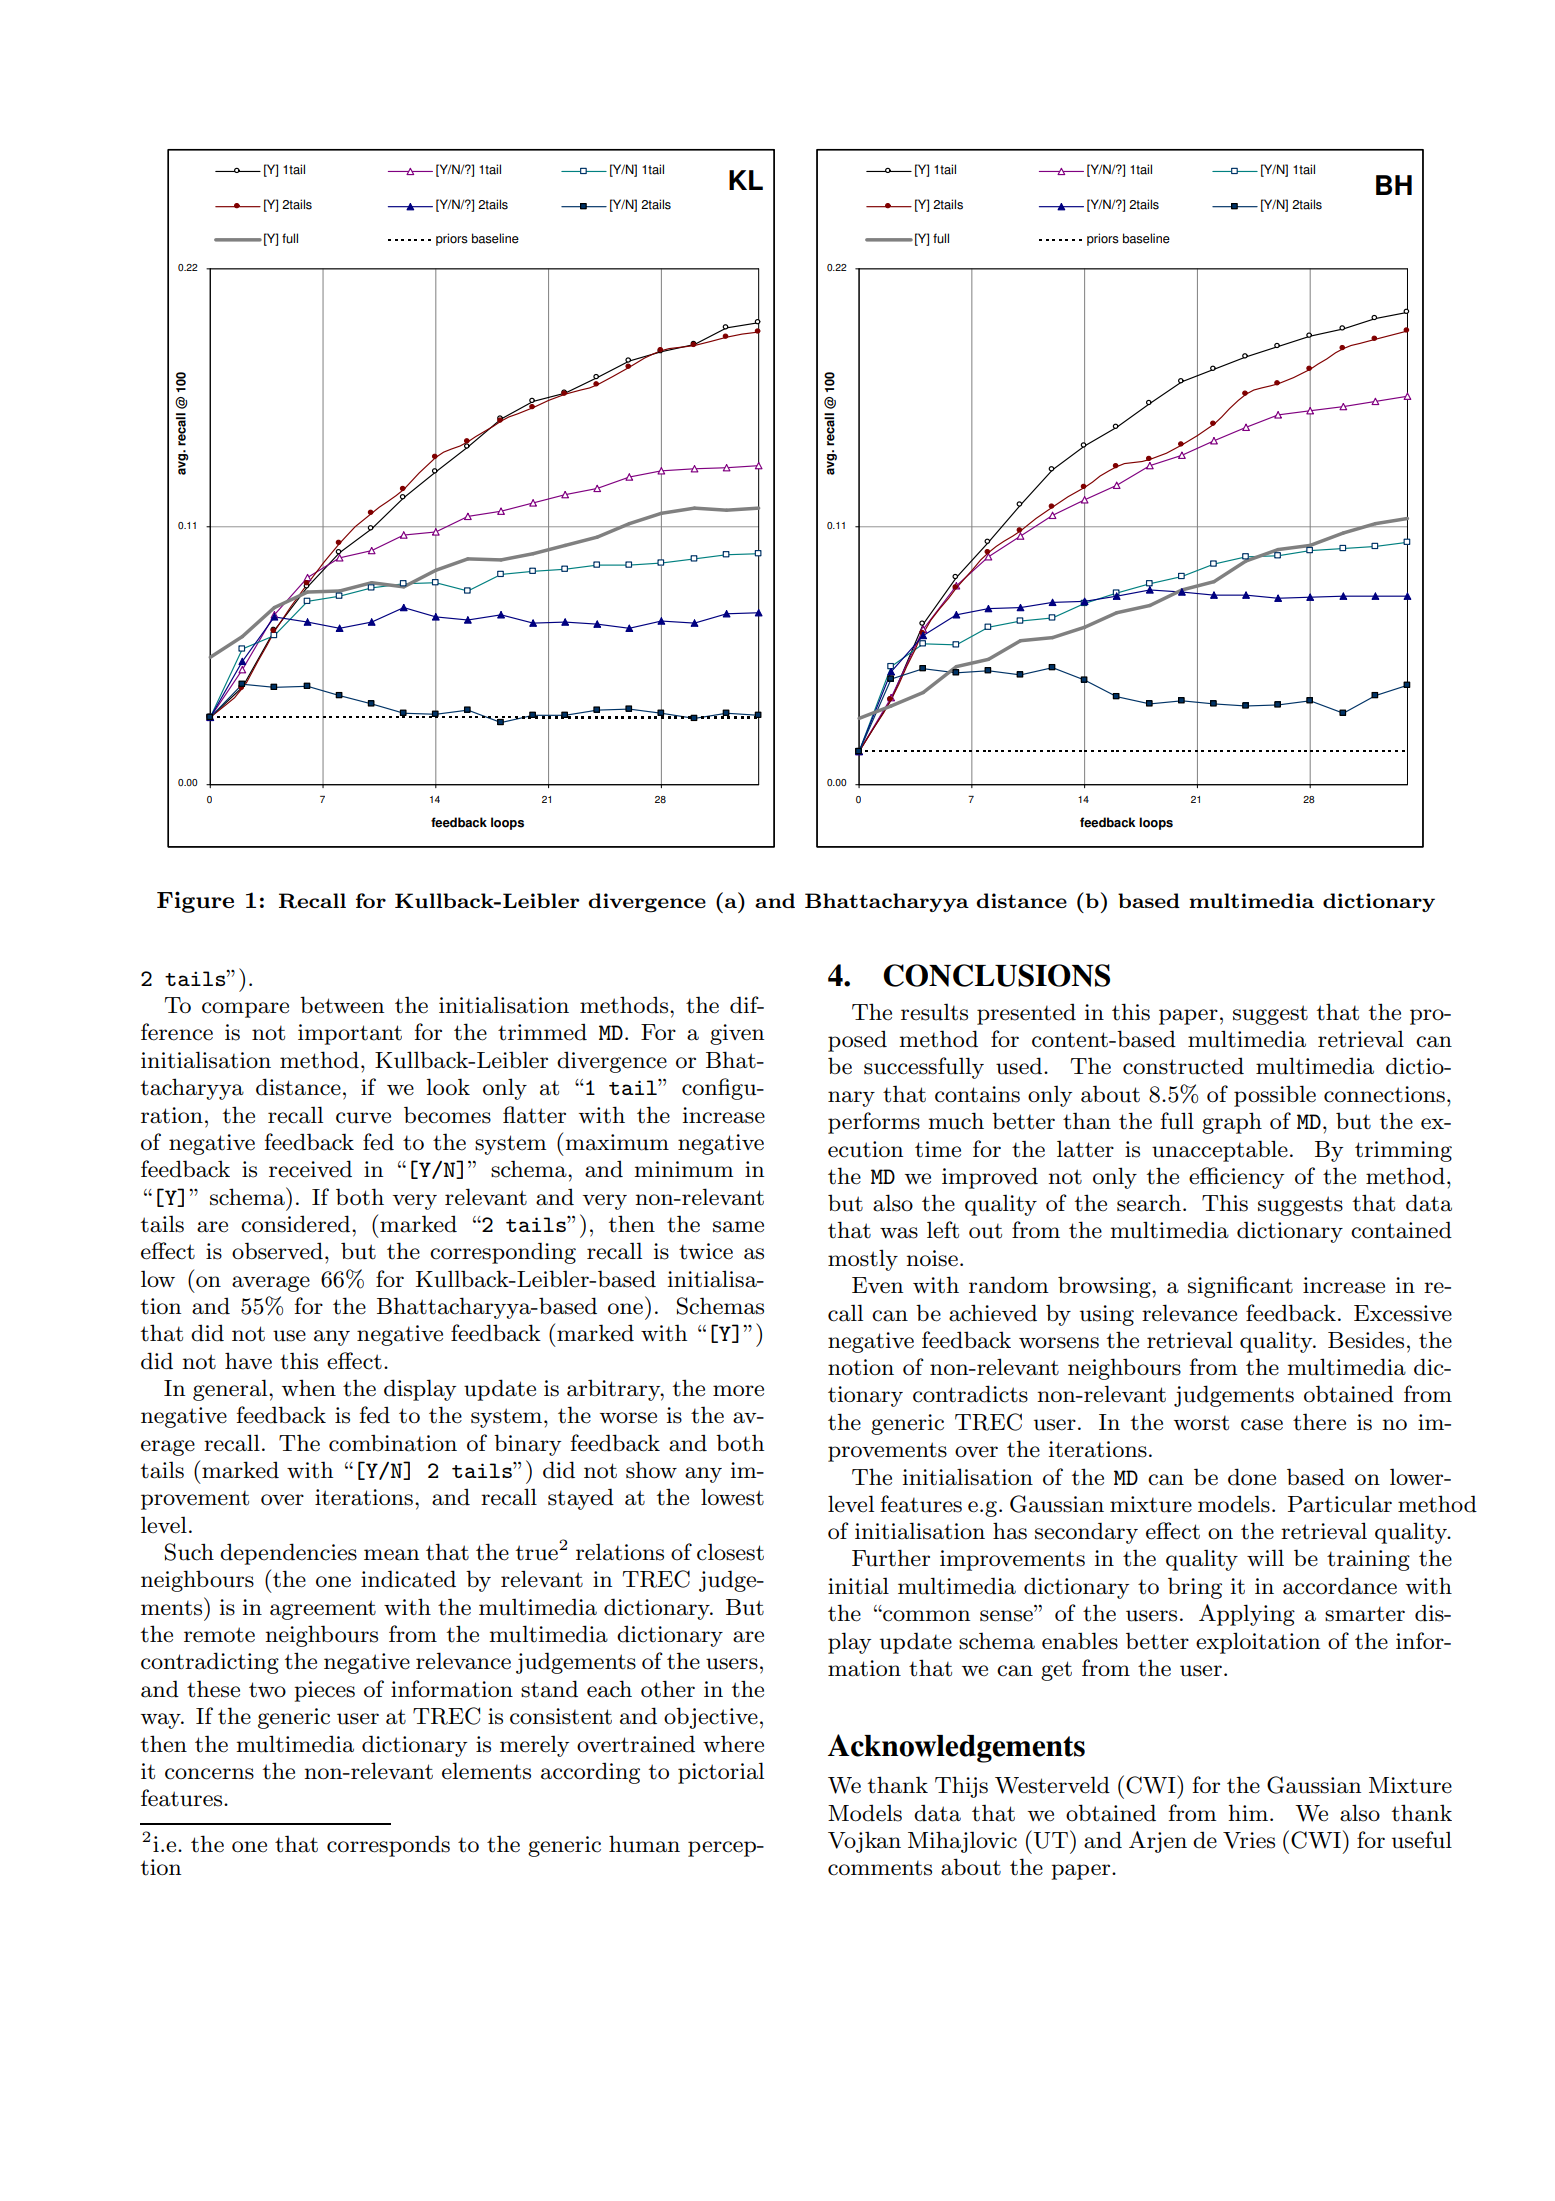 The height and width of the image is (2201, 1555). Describe the element at coordinates (1366, 1340) in the image. I see `Besides` at that location.
